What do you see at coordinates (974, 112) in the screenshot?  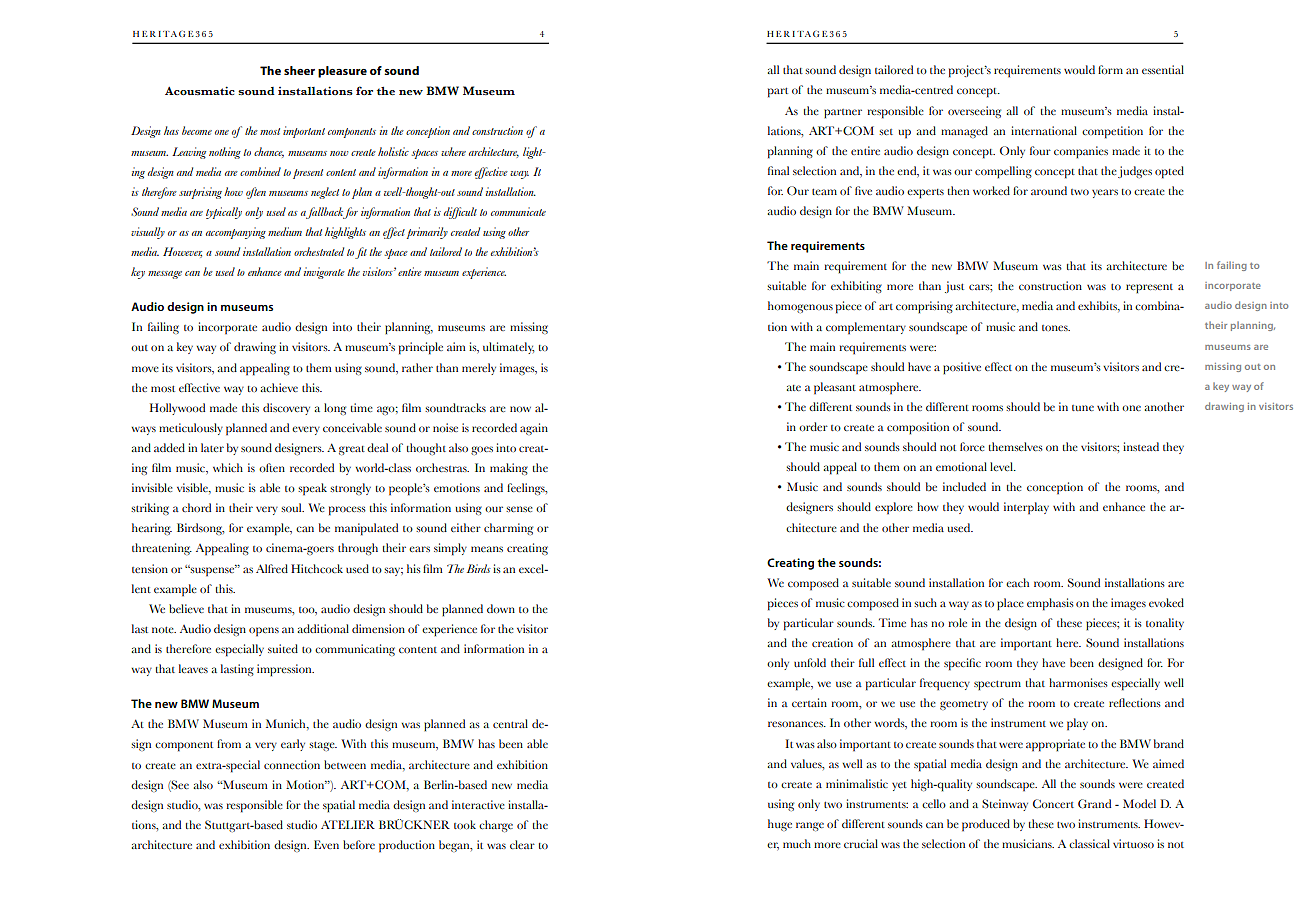 I see `overseeing` at bounding box center [974, 112].
